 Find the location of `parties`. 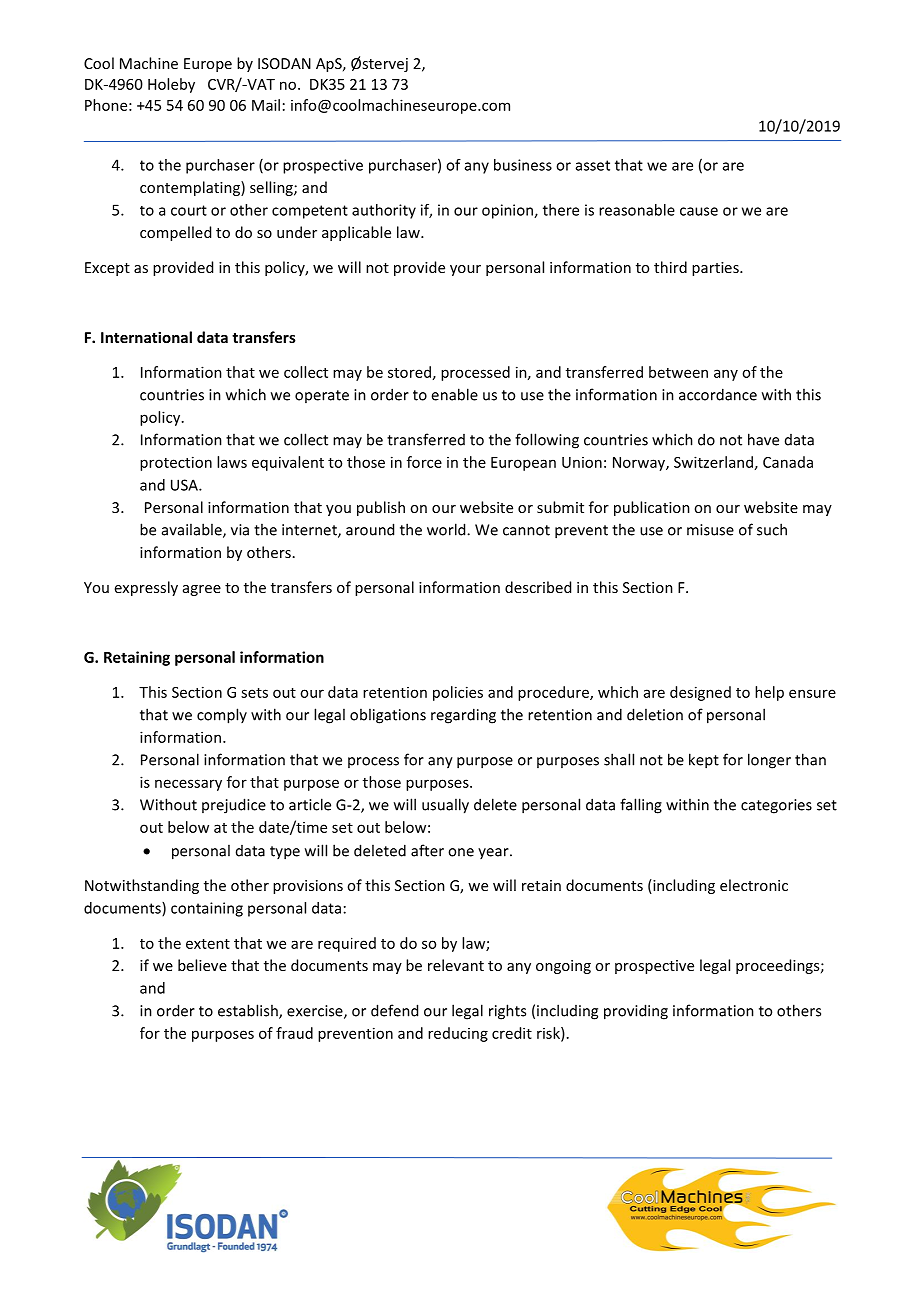

parties is located at coordinates (716, 269).
